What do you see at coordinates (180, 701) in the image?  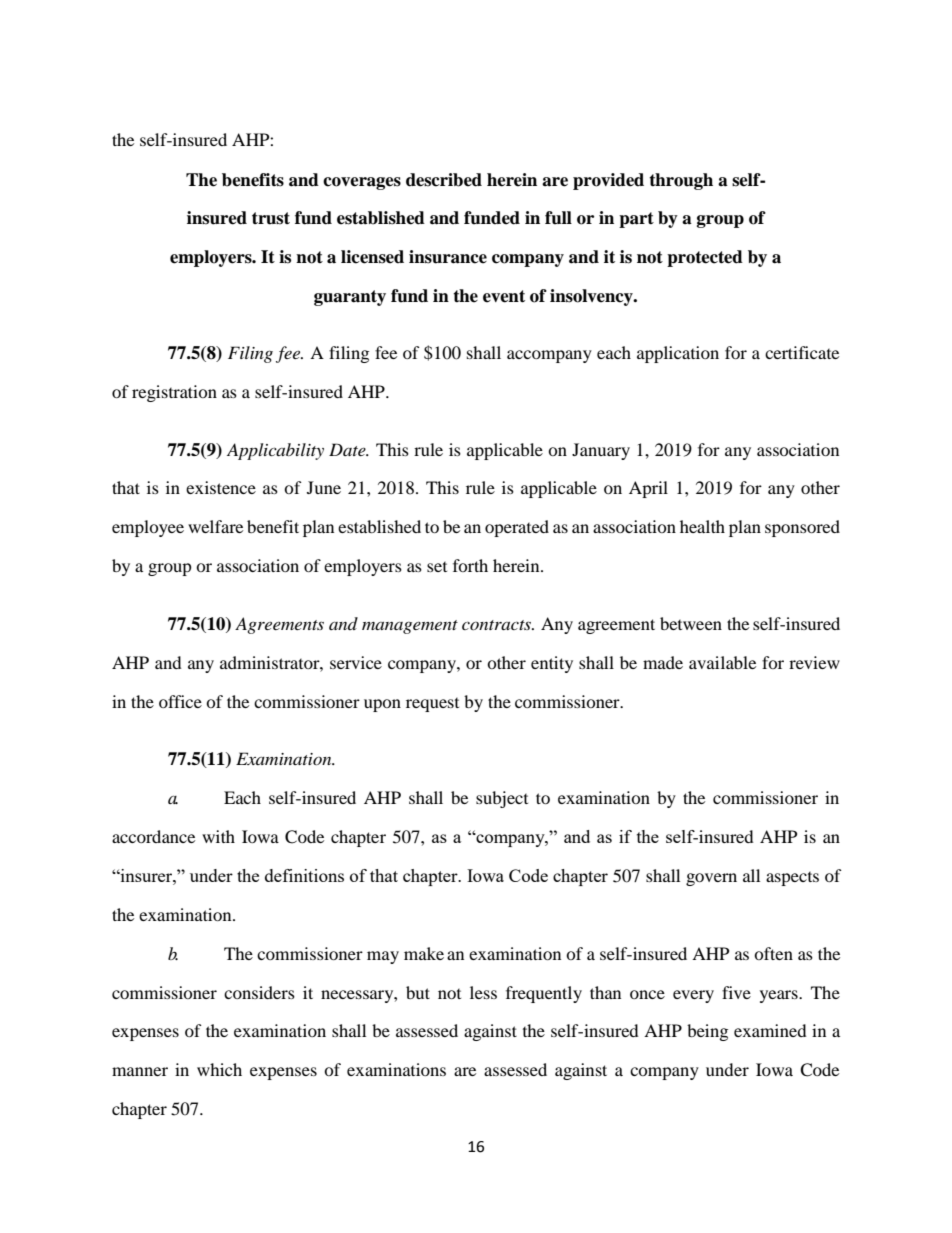 I see `office` at bounding box center [180, 701].
